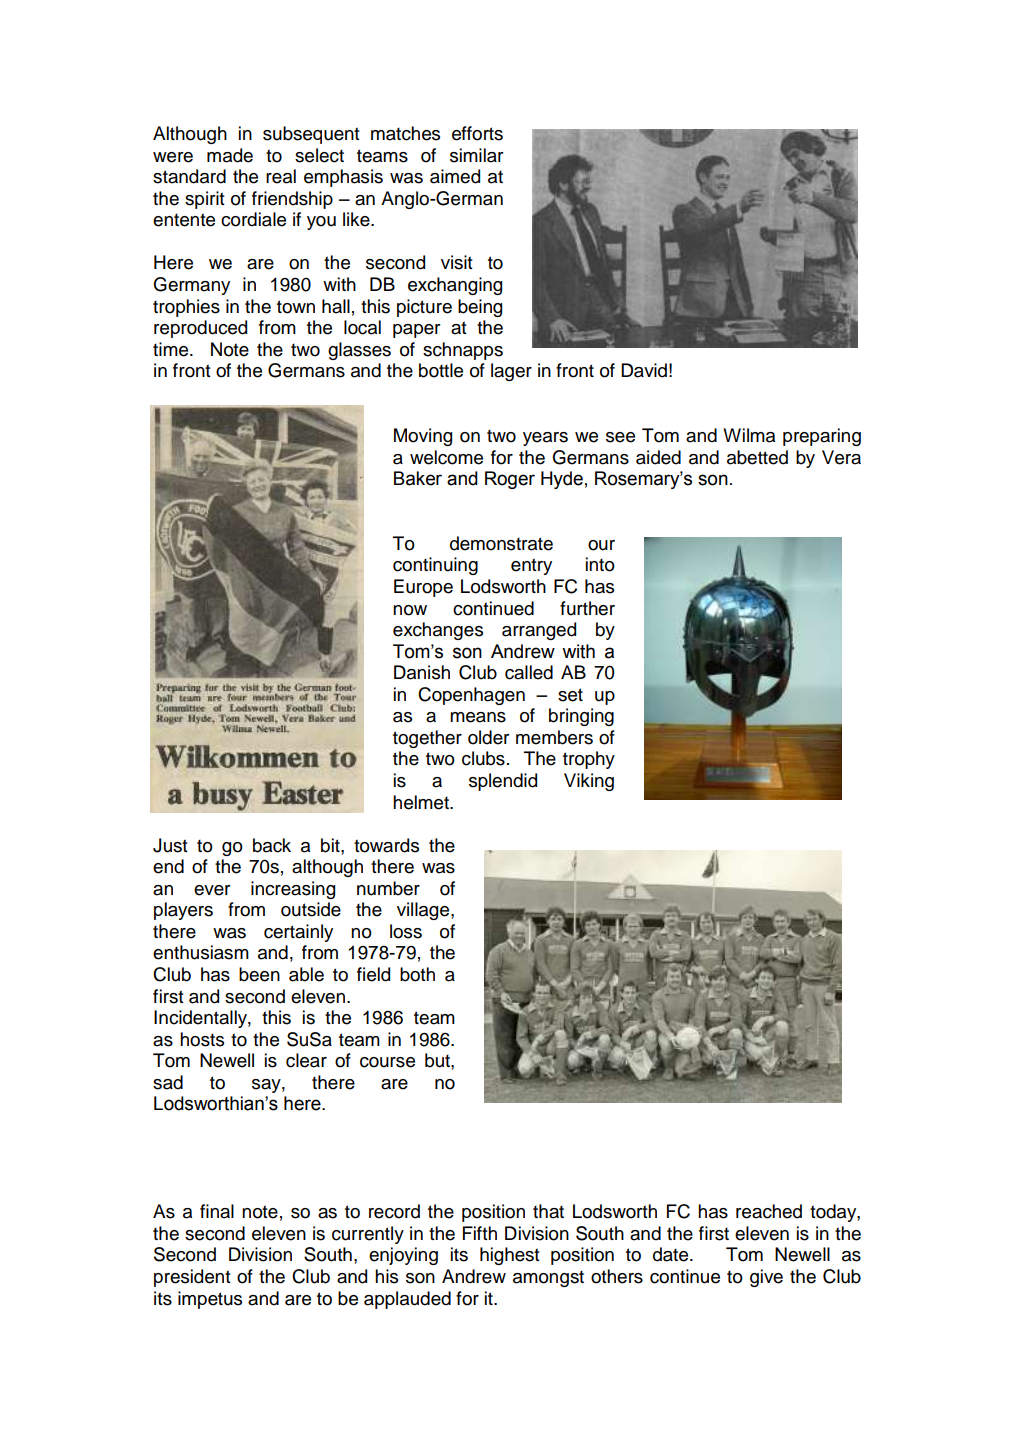 The image size is (1015, 1435). Describe the element at coordinates (766, 1278) in the page. I see `give` at that location.
